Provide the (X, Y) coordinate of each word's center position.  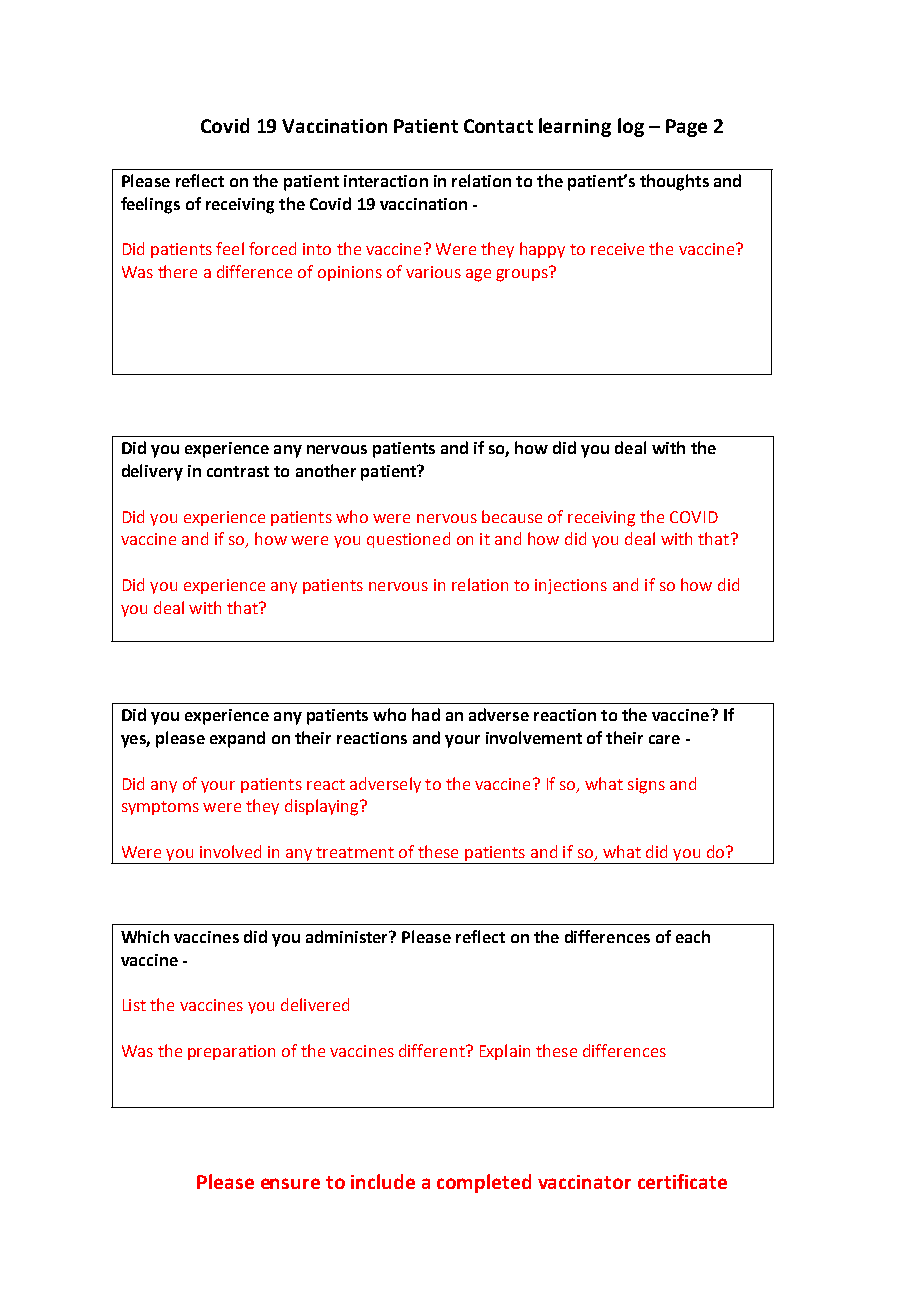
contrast (238, 471)
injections (571, 586)
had (426, 714)
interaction (386, 181)
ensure (290, 1183)
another (326, 470)
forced (272, 248)
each (693, 936)
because (512, 516)
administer (348, 936)
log (631, 127)
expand (237, 739)
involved (230, 851)
